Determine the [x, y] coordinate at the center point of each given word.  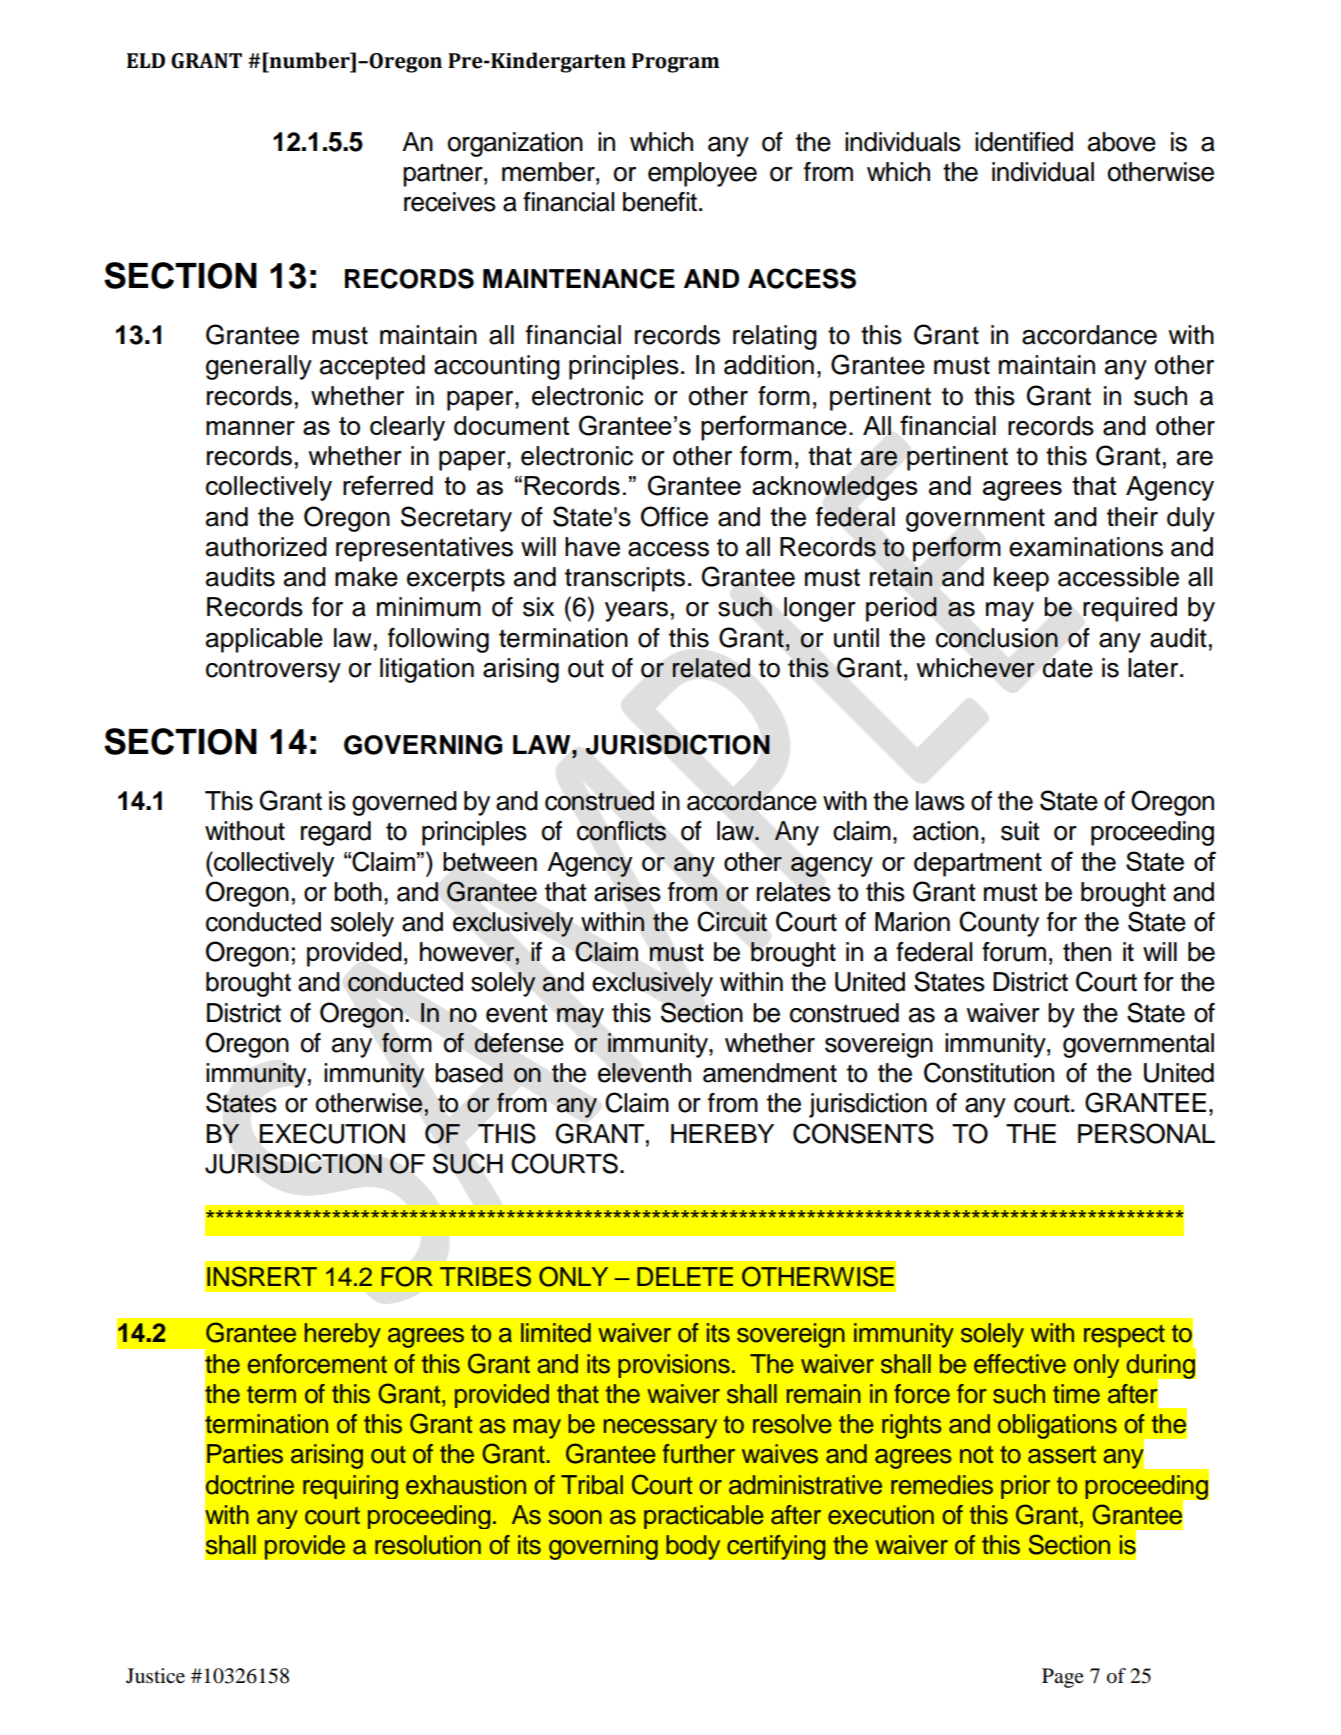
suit [1020, 831]
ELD [146, 60]
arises [627, 892]
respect [1124, 1336]
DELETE [685, 1276]
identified [1024, 142]
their [1132, 517]
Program [675, 63]
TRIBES [485, 1276]
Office [674, 516]
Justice [155, 1676]
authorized [266, 547]
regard [336, 833]
